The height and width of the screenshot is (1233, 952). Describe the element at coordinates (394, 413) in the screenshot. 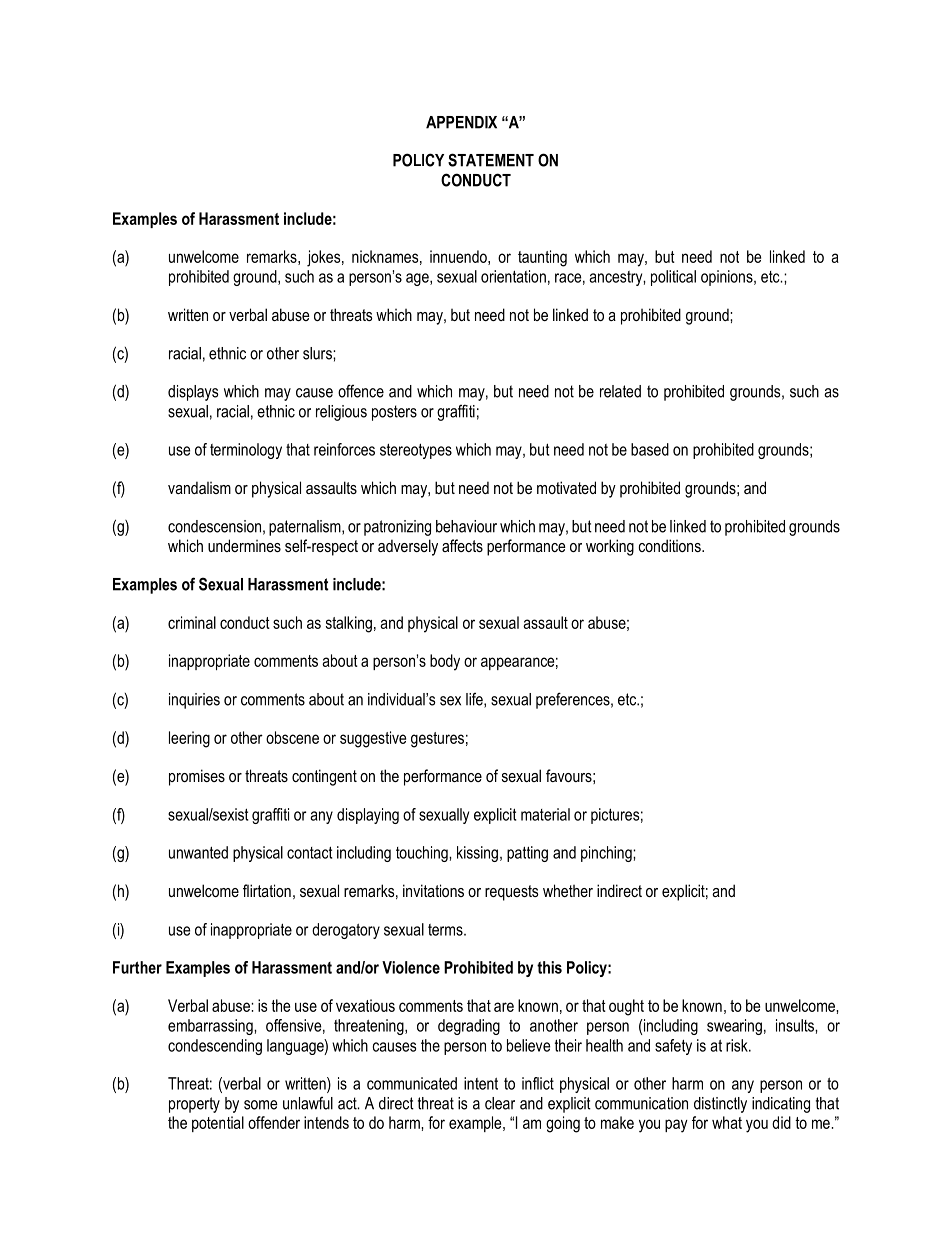

I see `posters` at that location.
